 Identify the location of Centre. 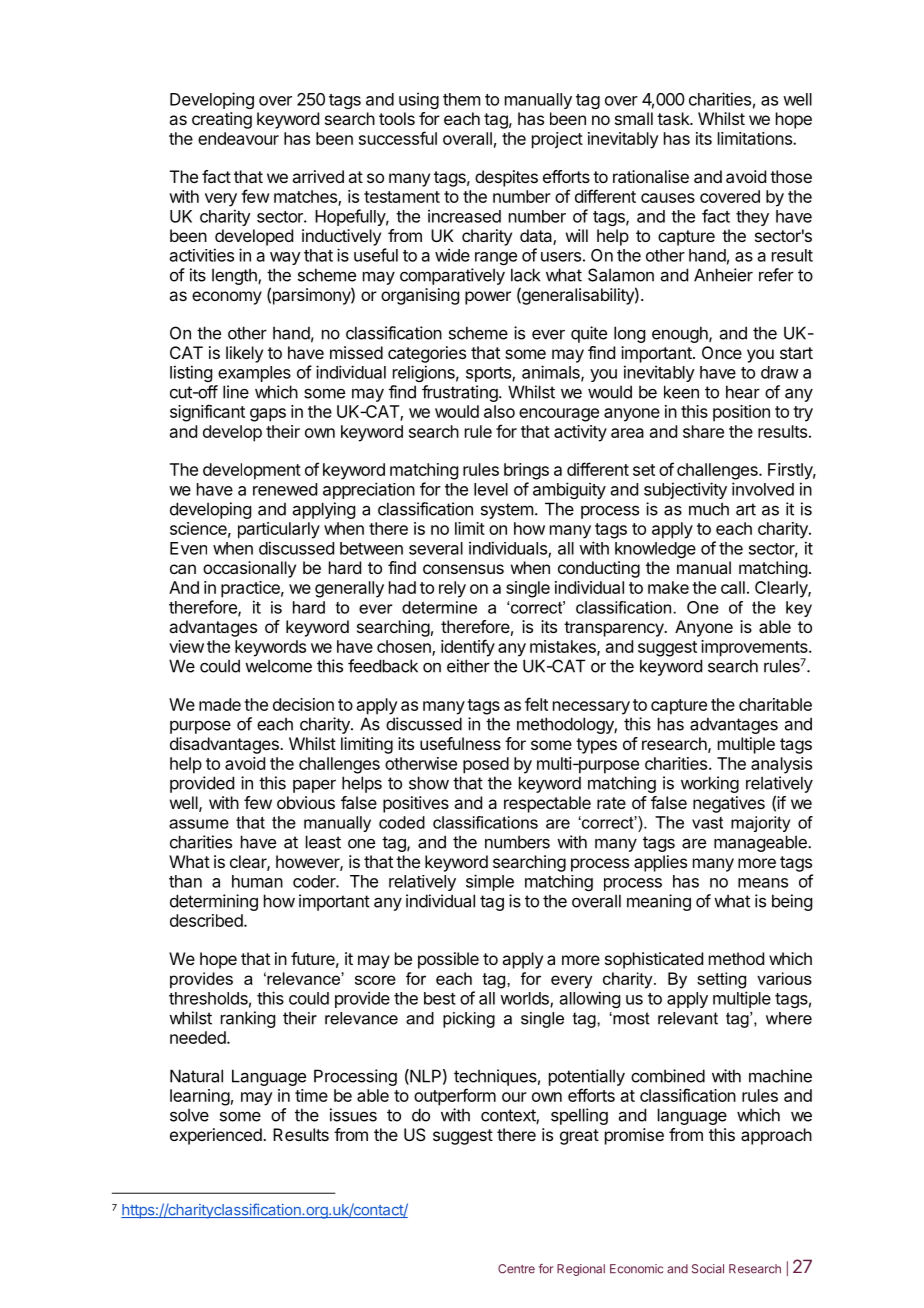
(516, 1269).
